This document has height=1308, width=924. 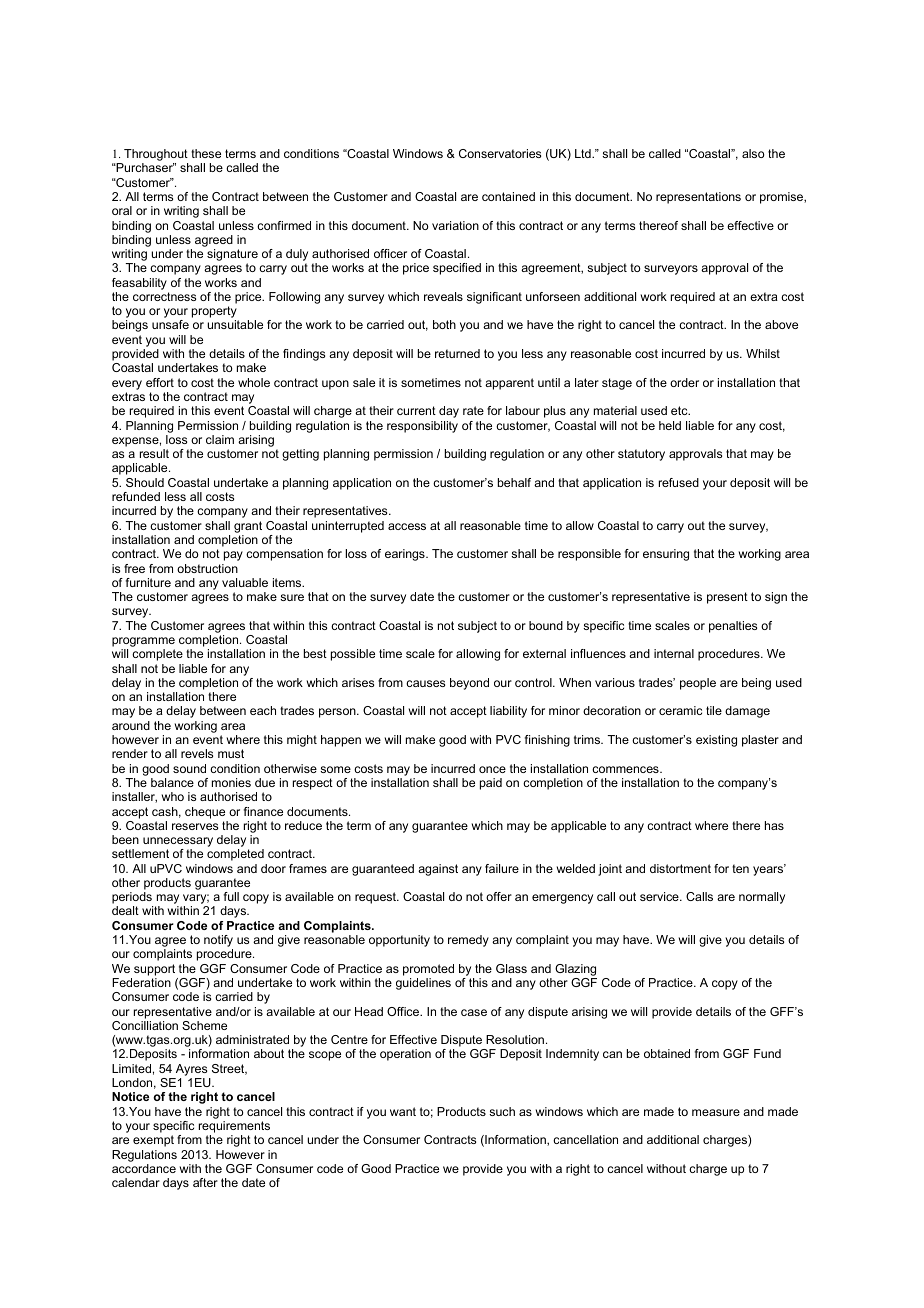 What do you see at coordinates (189, 768) in the document?
I see `sound` at bounding box center [189, 768].
